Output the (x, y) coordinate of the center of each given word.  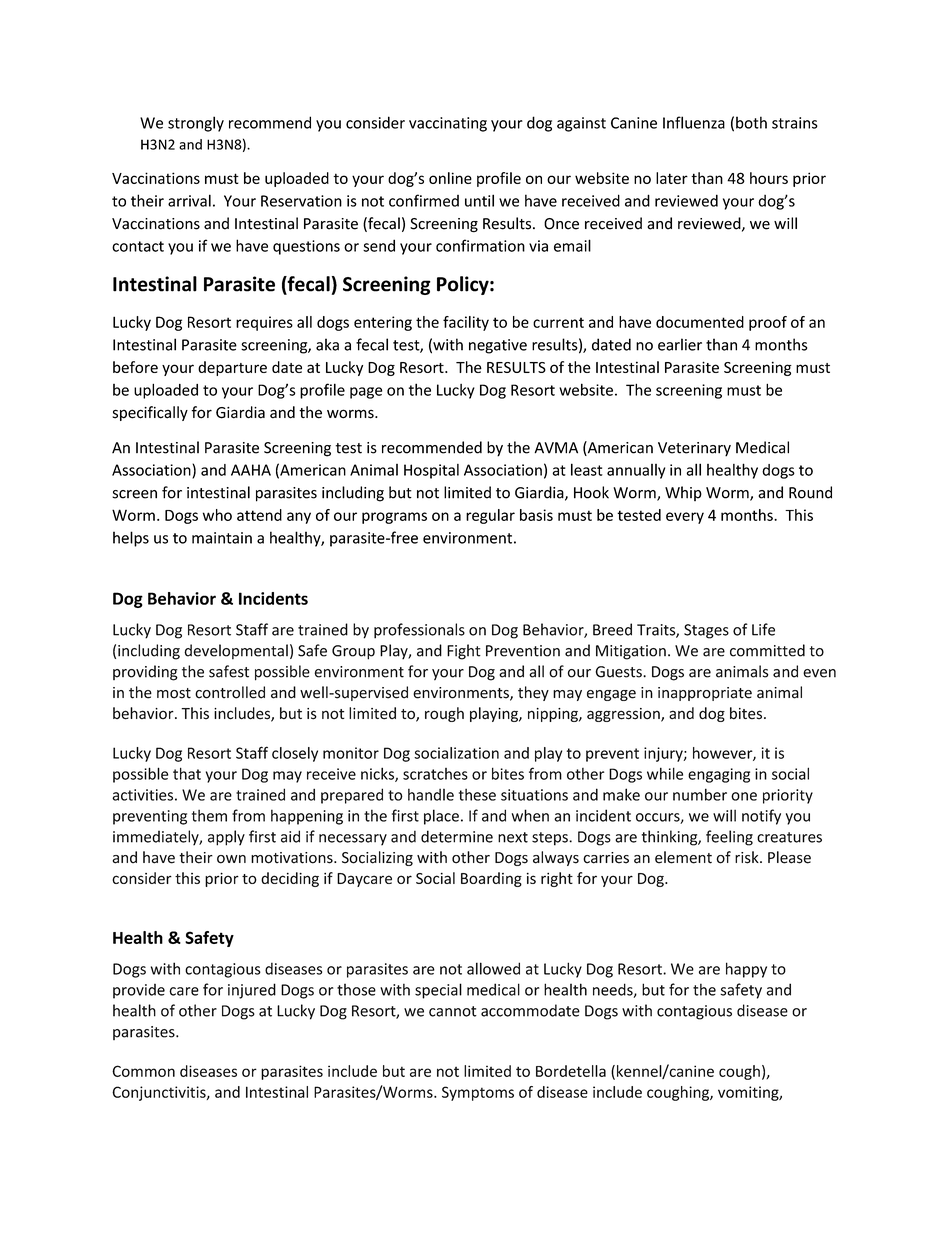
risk (748, 857)
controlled (230, 692)
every (685, 518)
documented (700, 322)
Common (143, 1071)
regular (490, 516)
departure (232, 368)
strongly (196, 124)
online (450, 178)
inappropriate (705, 694)
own (231, 859)
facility (466, 323)
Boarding (491, 879)
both (751, 122)
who (217, 515)
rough (444, 714)
